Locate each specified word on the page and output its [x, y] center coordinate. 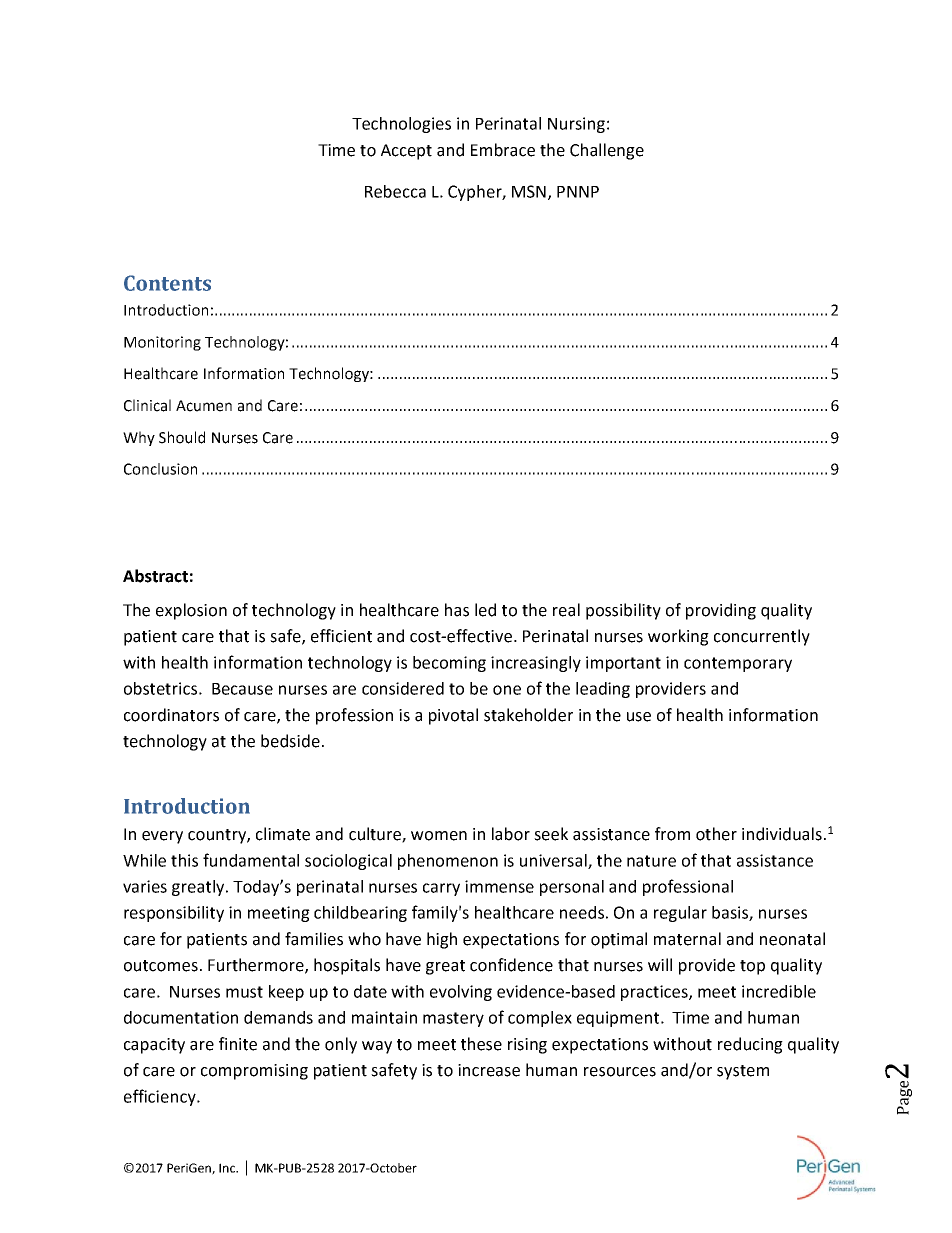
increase [489, 1070]
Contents [167, 283]
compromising [254, 1072]
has [457, 610]
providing [721, 611]
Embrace [503, 150]
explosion [191, 611]
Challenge [607, 151]
